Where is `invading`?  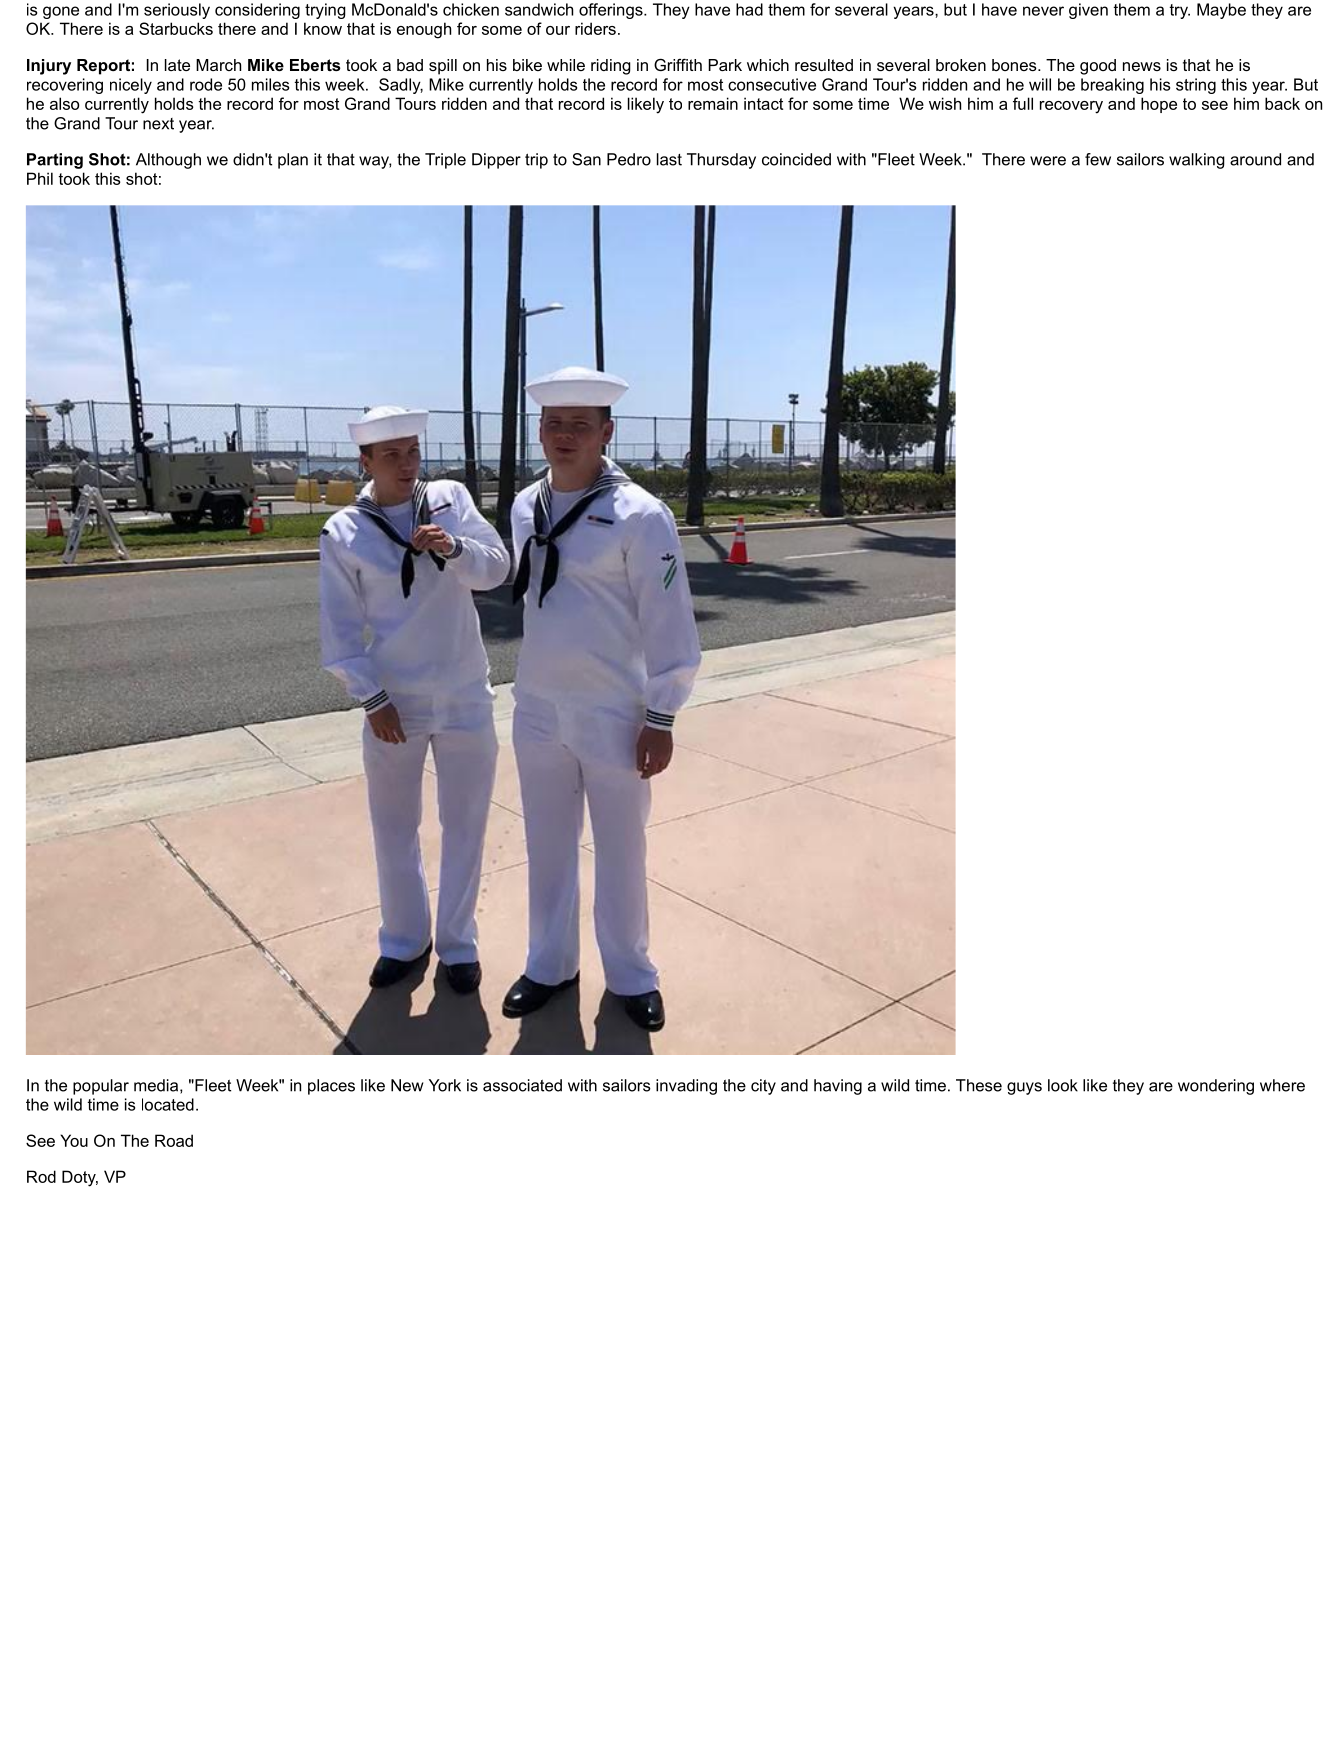 invading is located at coordinates (686, 1087).
